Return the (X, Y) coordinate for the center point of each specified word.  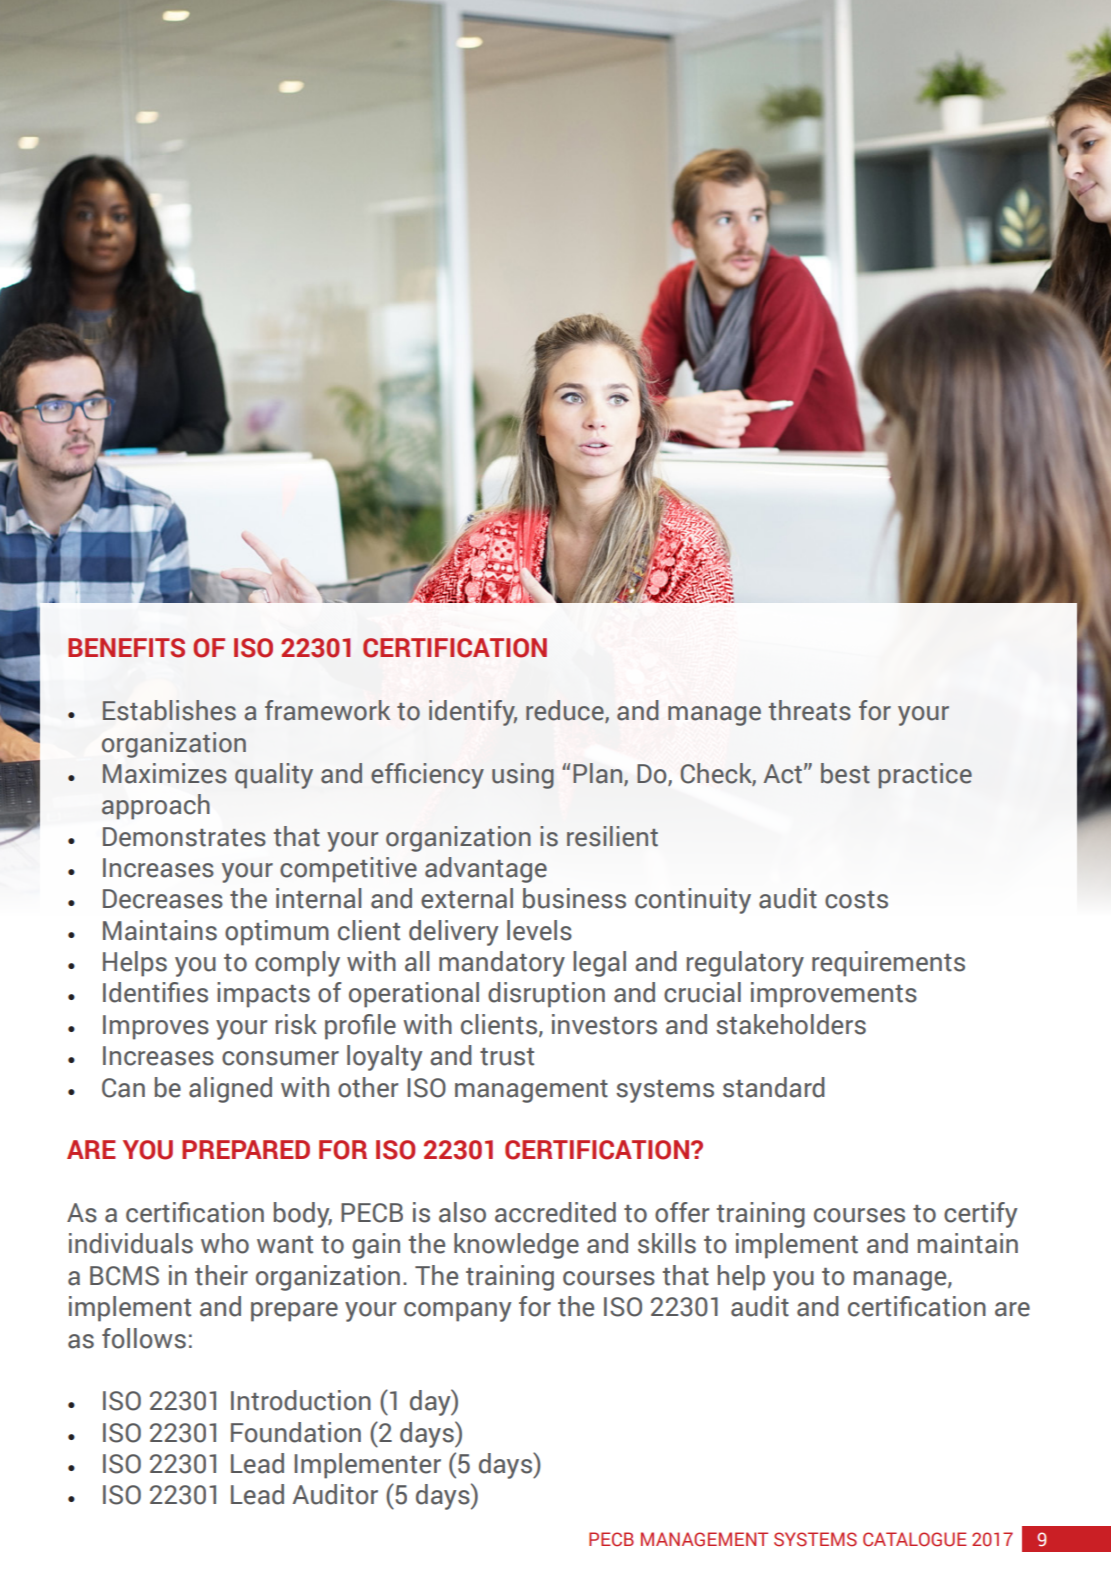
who (225, 1243)
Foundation (296, 1432)
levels (539, 930)
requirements (888, 964)
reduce (566, 711)
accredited (555, 1212)
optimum (277, 933)
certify (981, 1215)
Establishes (169, 710)
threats (810, 710)
